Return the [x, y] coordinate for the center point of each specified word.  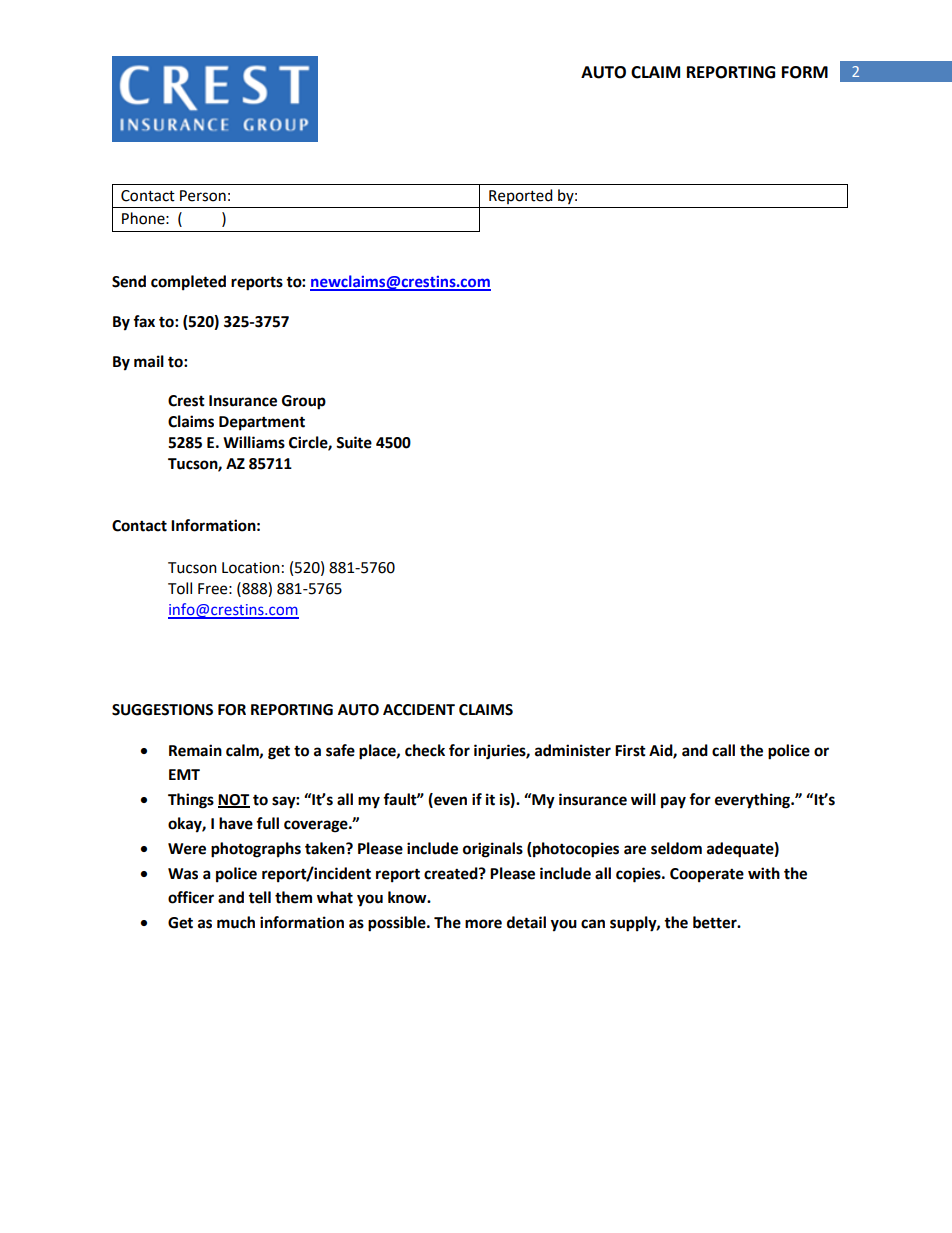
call [723, 750]
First [630, 750]
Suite [354, 442]
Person [203, 196]
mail [149, 361]
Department [262, 423]
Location [251, 568]
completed [188, 283]
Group [304, 402]
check [425, 750]
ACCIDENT [419, 710]
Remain [195, 750]
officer [191, 897]
